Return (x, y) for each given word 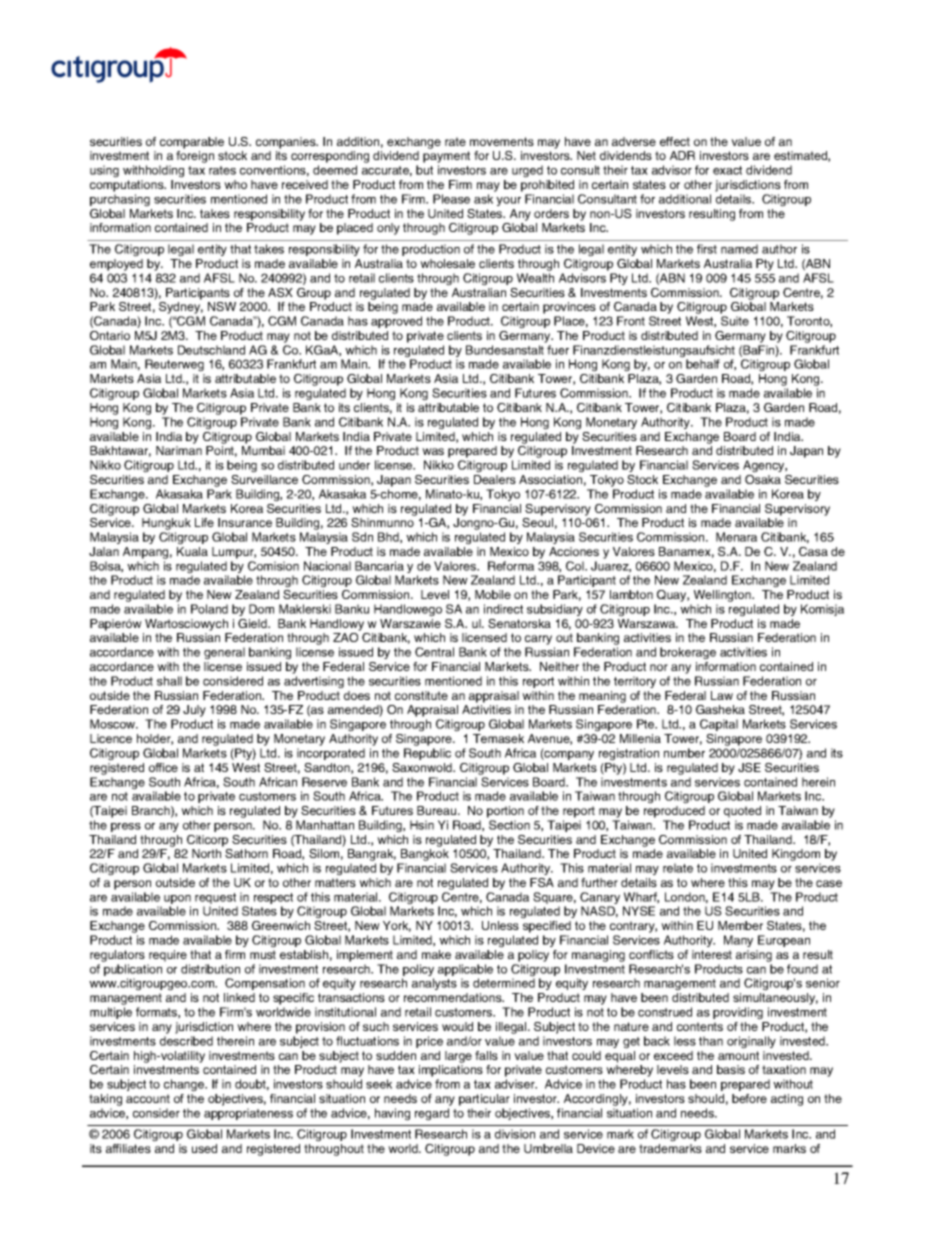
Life (204, 522)
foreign (195, 157)
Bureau (438, 810)
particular (484, 1100)
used (204, 1148)
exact (727, 170)
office (163, 767)
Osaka (763, 479)
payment (446, 158)
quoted (742, 812)
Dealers (495, 479)
